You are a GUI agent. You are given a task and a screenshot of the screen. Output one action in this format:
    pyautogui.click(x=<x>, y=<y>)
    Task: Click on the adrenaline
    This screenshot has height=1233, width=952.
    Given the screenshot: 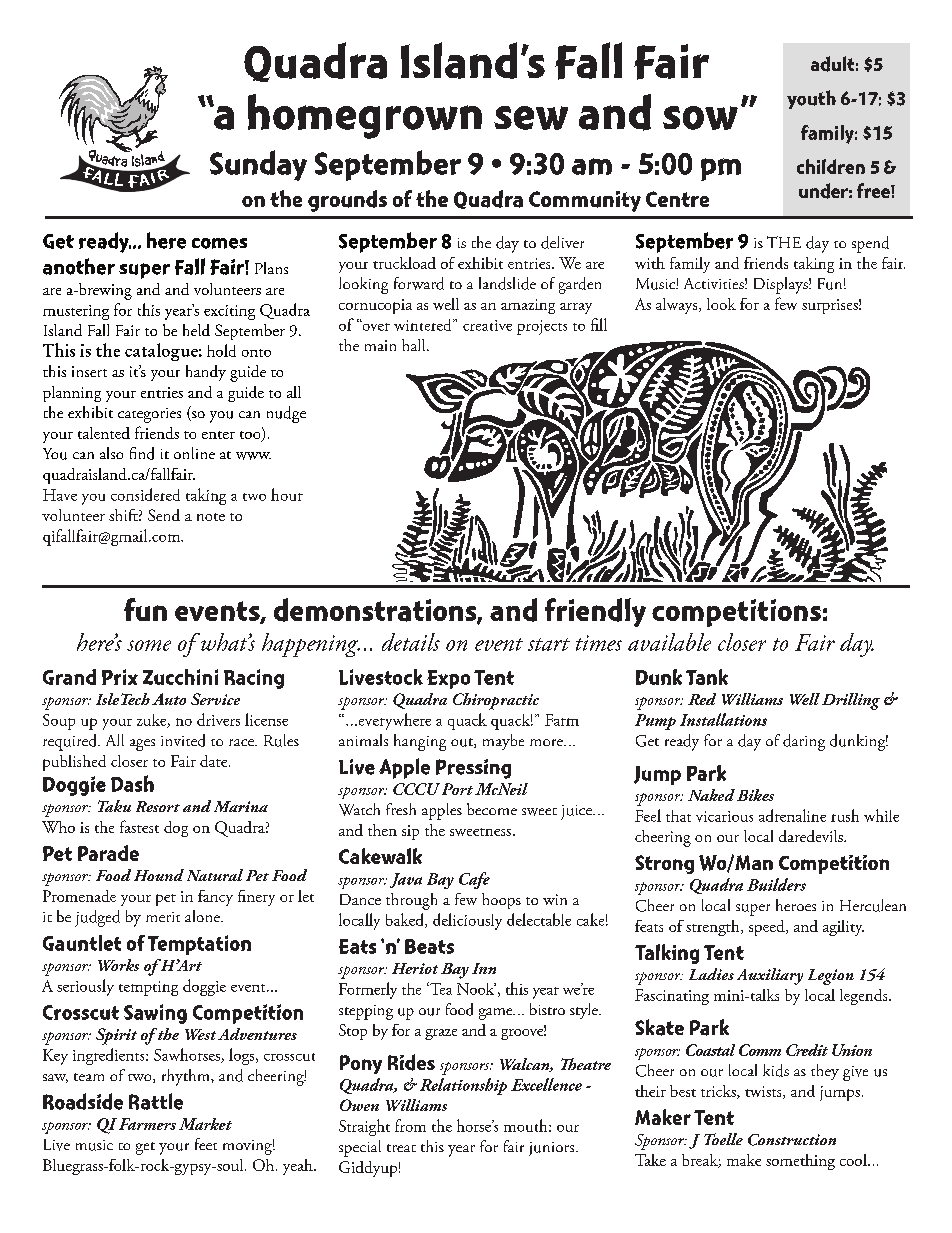 What is the action you would take?
    pyautogui.click(x=792, y=815)
